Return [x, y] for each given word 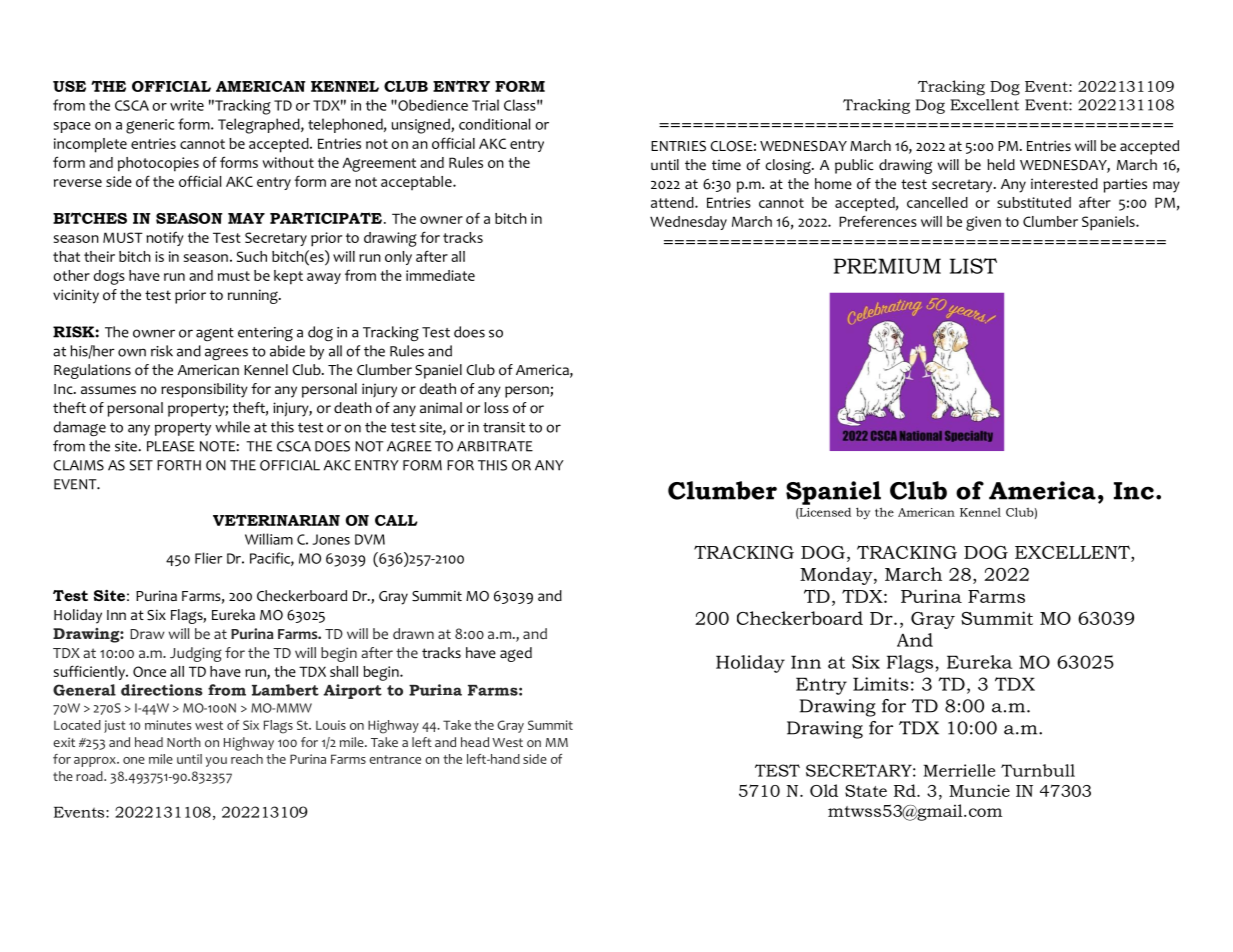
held [1001, 164]
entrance [395, 759]
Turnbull [1038, 770]
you [216, 762]
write [187, 105]
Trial [485, 105]
